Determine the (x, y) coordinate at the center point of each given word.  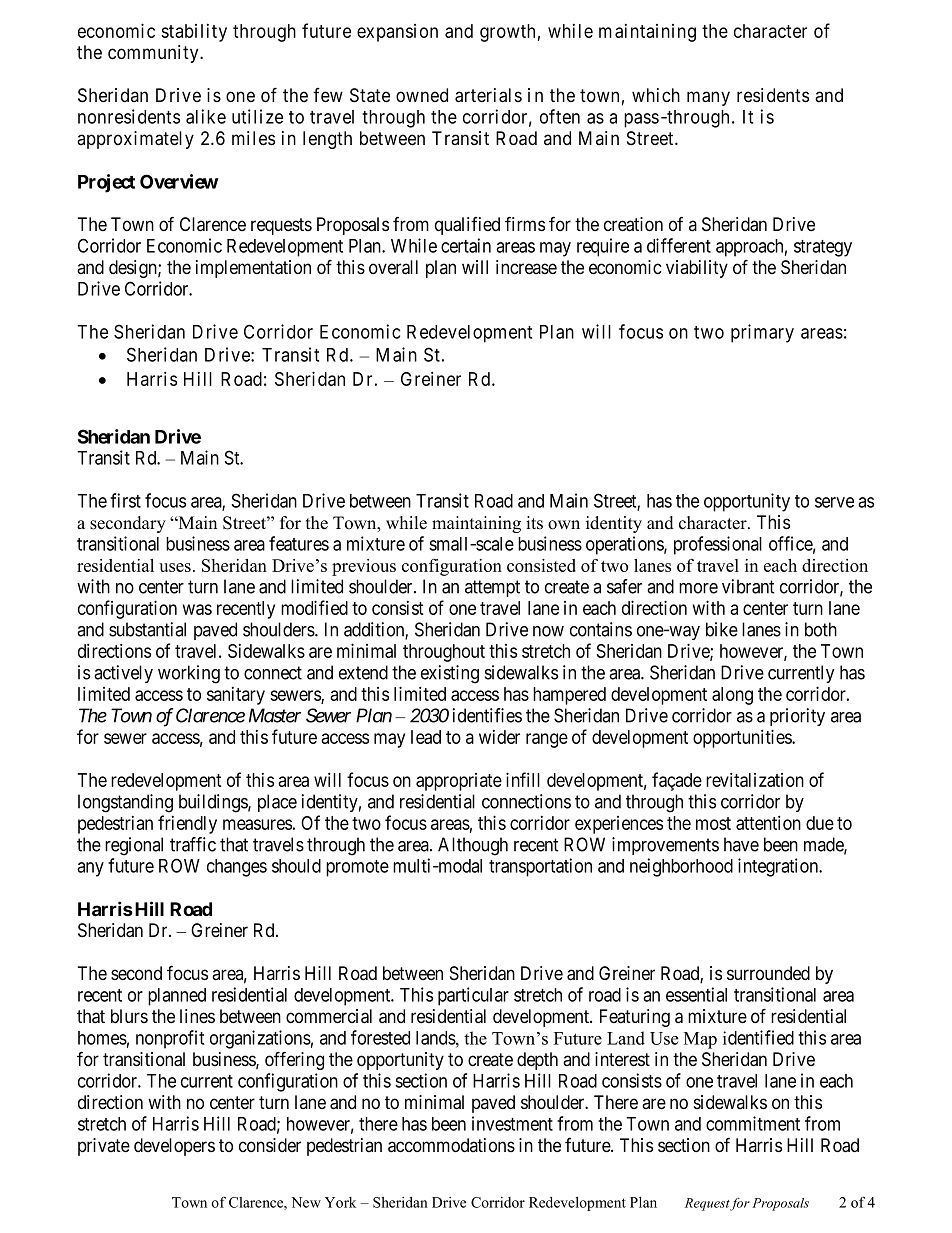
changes (237, 868)
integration (779, 867)
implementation (253, 269)
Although (473, 846)
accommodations (451, 1145)
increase (526, 267)
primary (762, 333)
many (708, 98)
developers (174, 1147)
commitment (753, 1123)
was (197, 609)
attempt (492, 588)
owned (422, 95)
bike (722, 629)
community (154, 54)
